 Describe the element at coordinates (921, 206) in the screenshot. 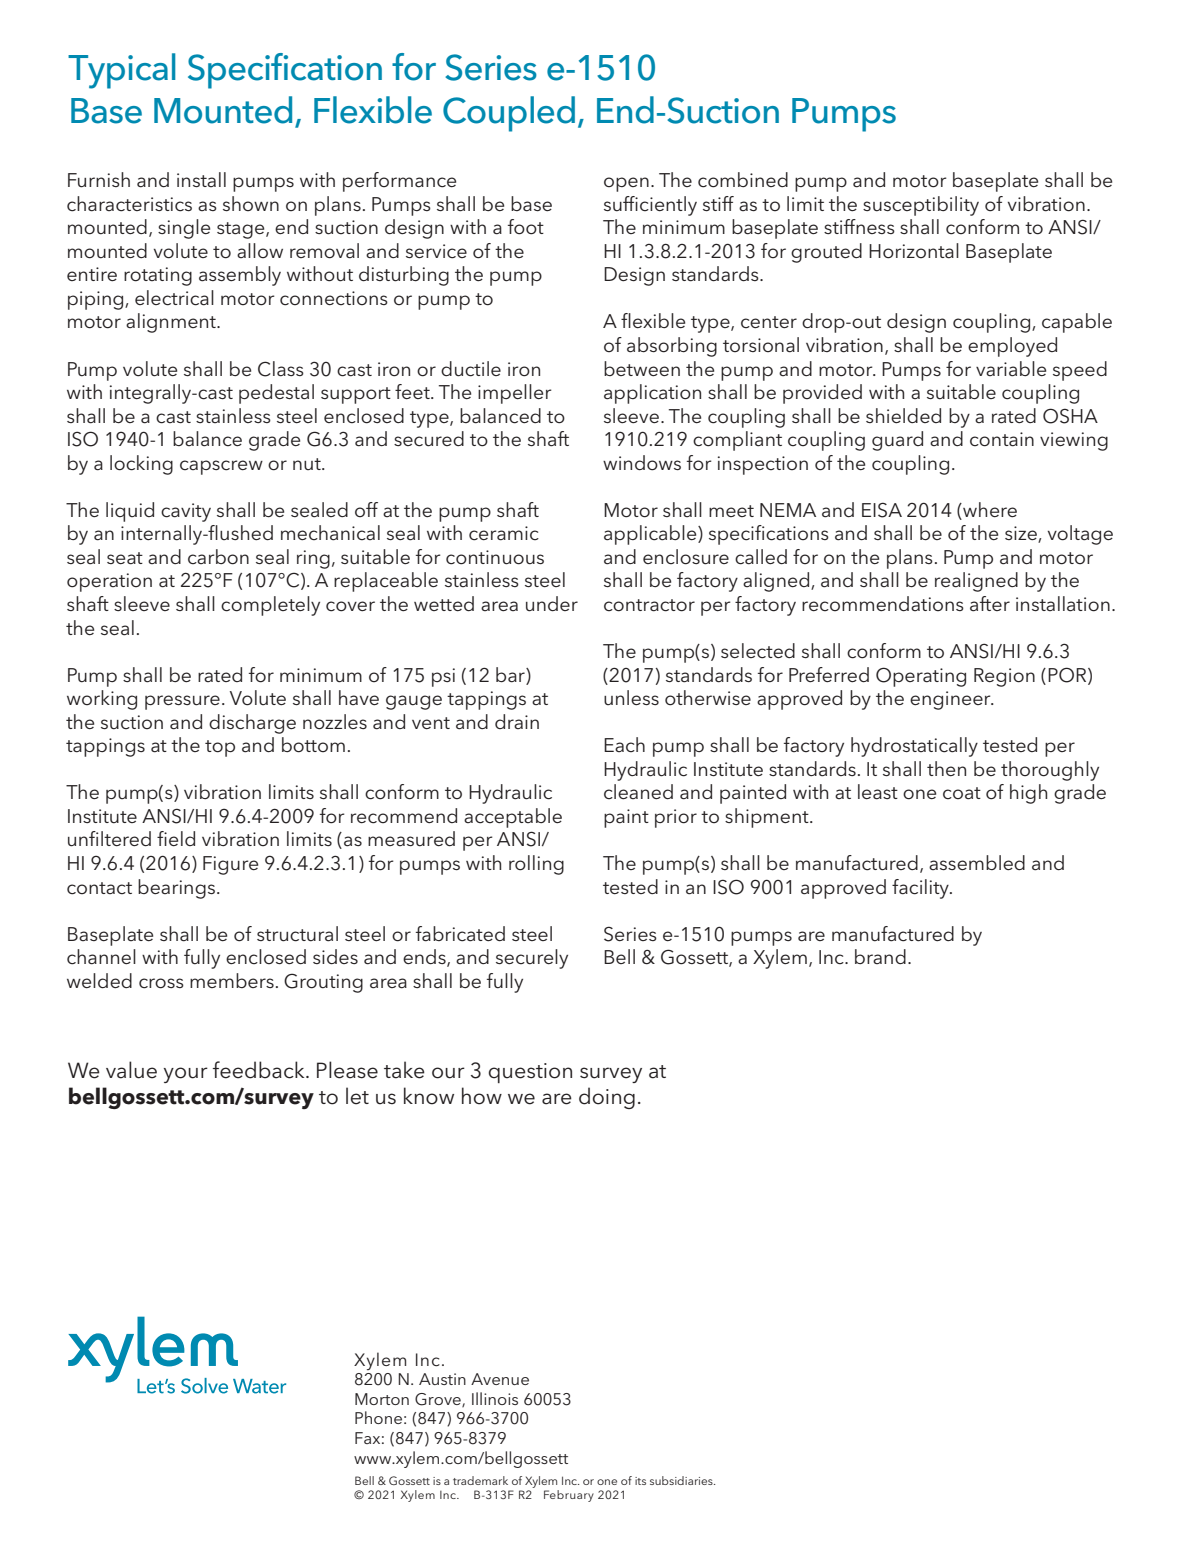

I see `susceptibility` at that location.
